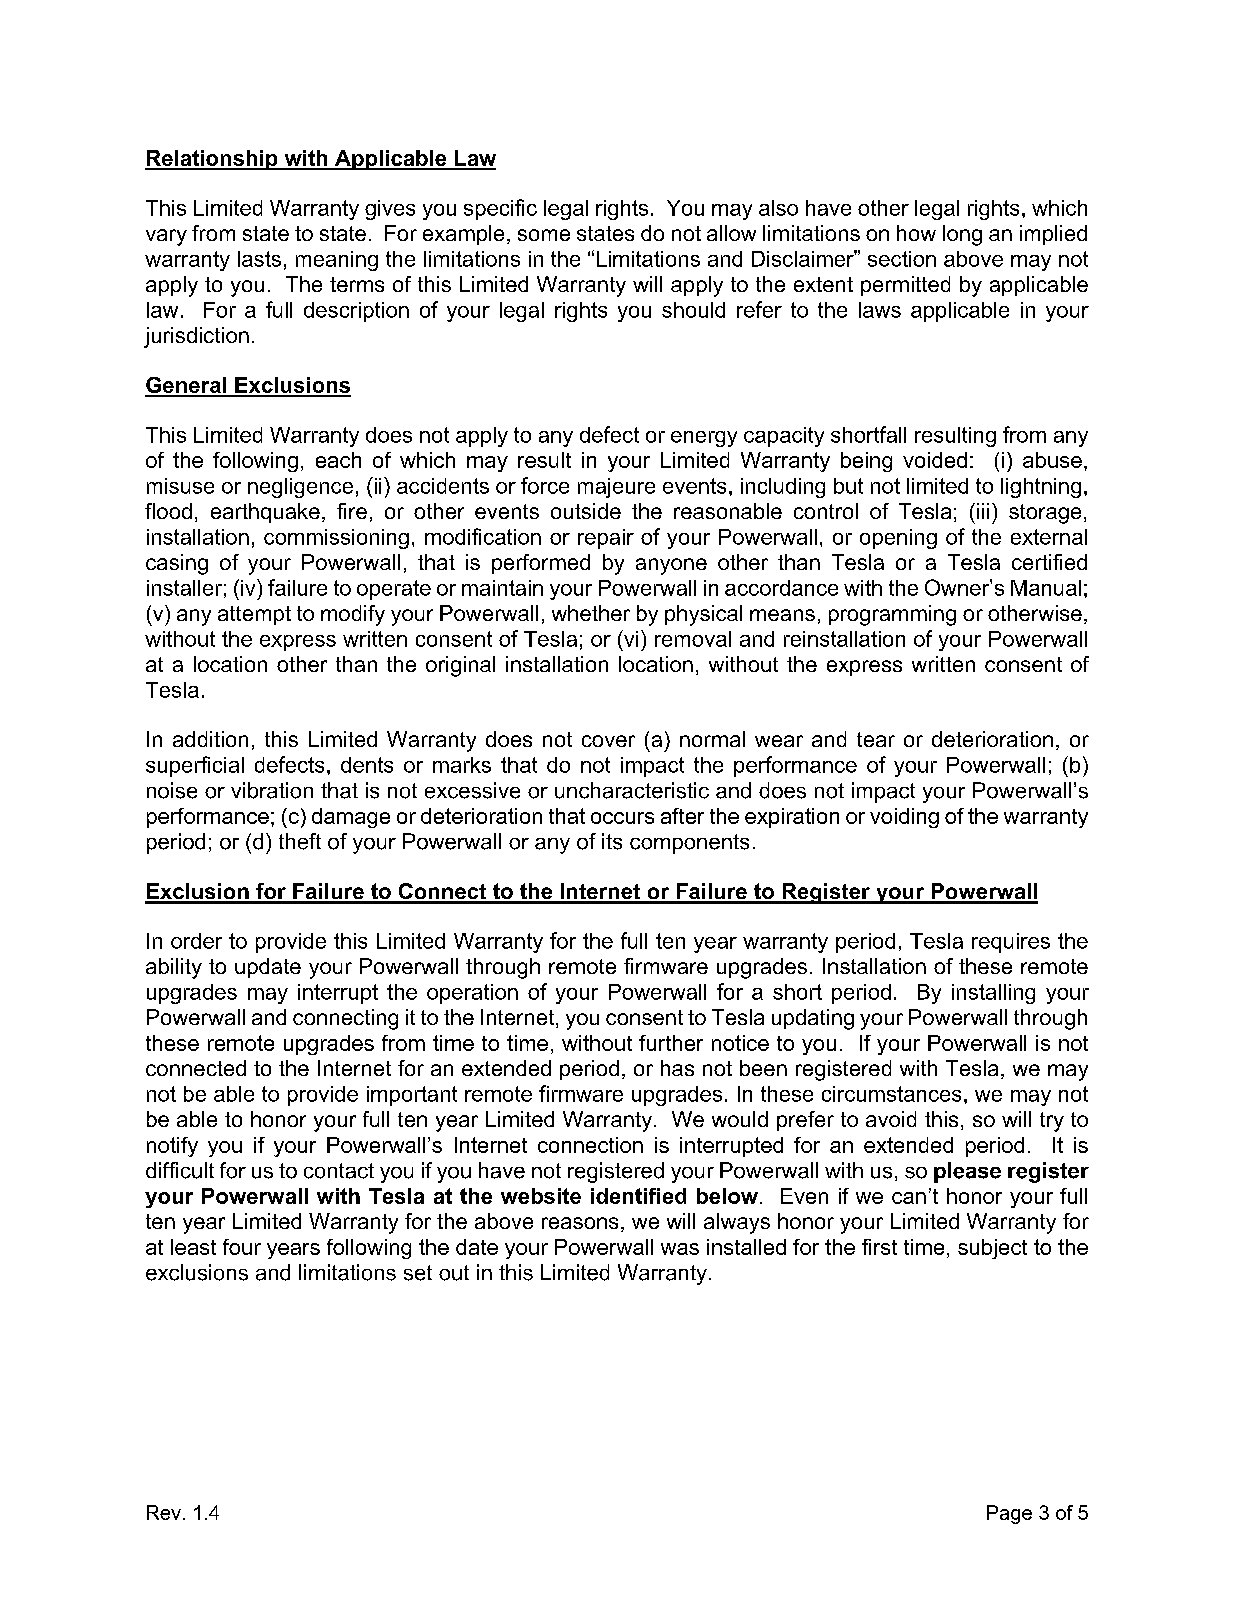  I want to click on Page, so click(1009, 1514).
